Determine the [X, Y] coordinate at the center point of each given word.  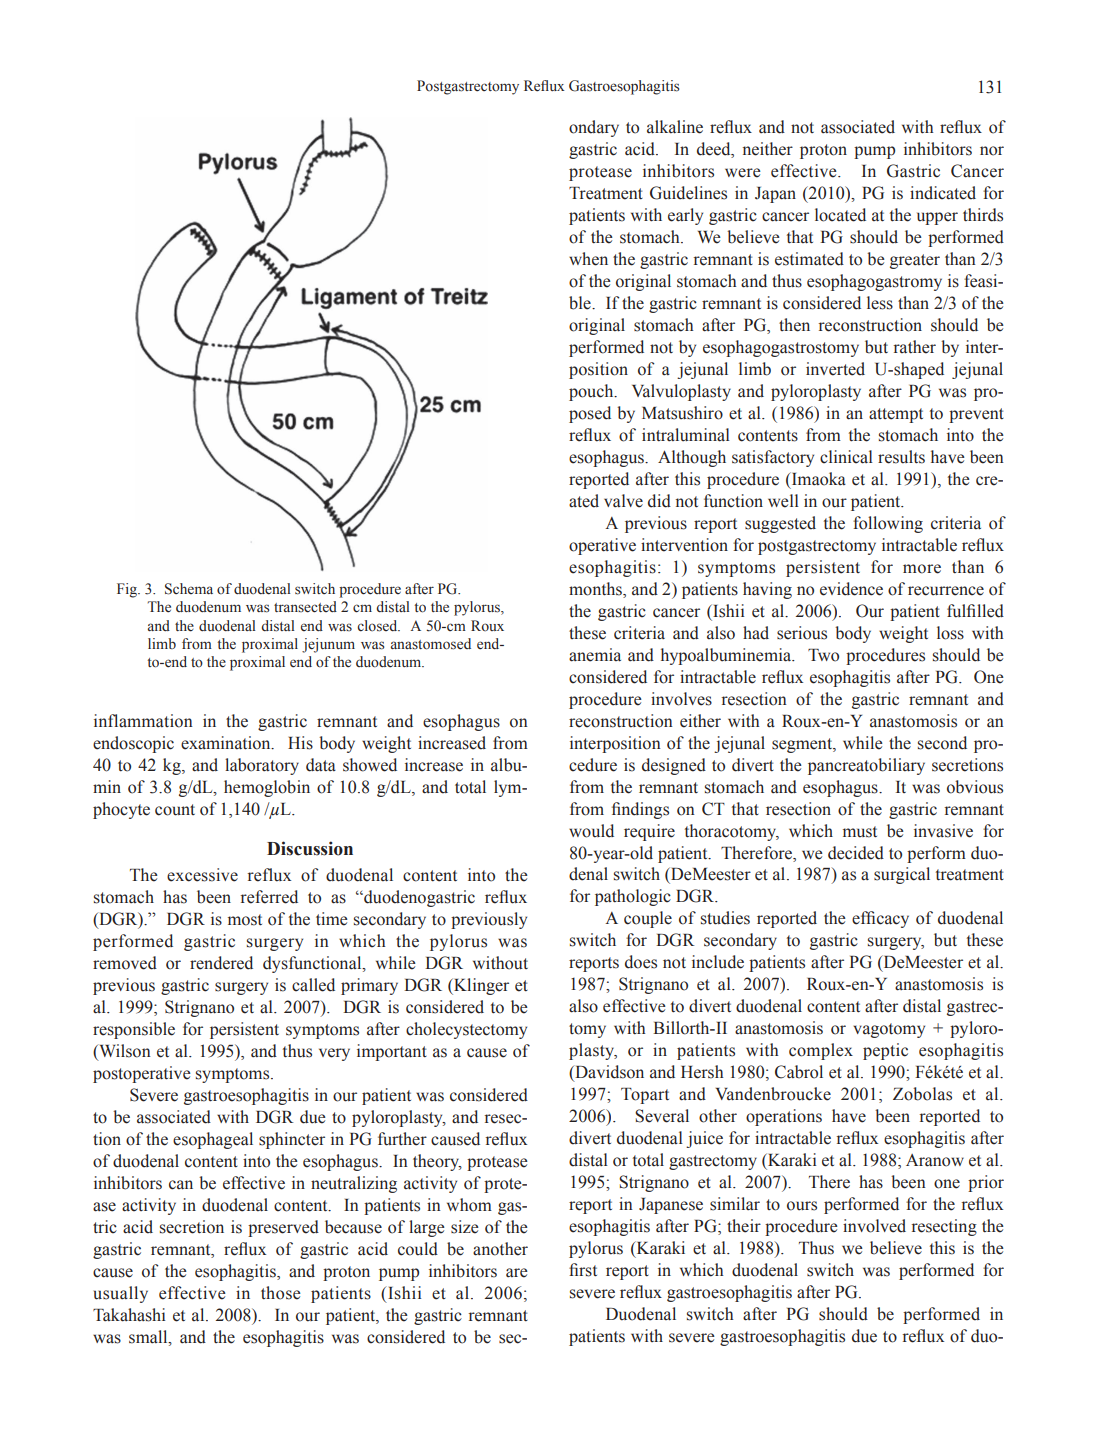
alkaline [675, 127]
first [583, 1270]
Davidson [608, 1073]
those [281, 1293]
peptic [885, 1051]
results [901, 457]
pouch [592, 392]
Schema [189, 589]
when [588, 259]
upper [937, 218]
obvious [975, 787]
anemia [595, 655]
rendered [221, 963]
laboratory [262, 766]
